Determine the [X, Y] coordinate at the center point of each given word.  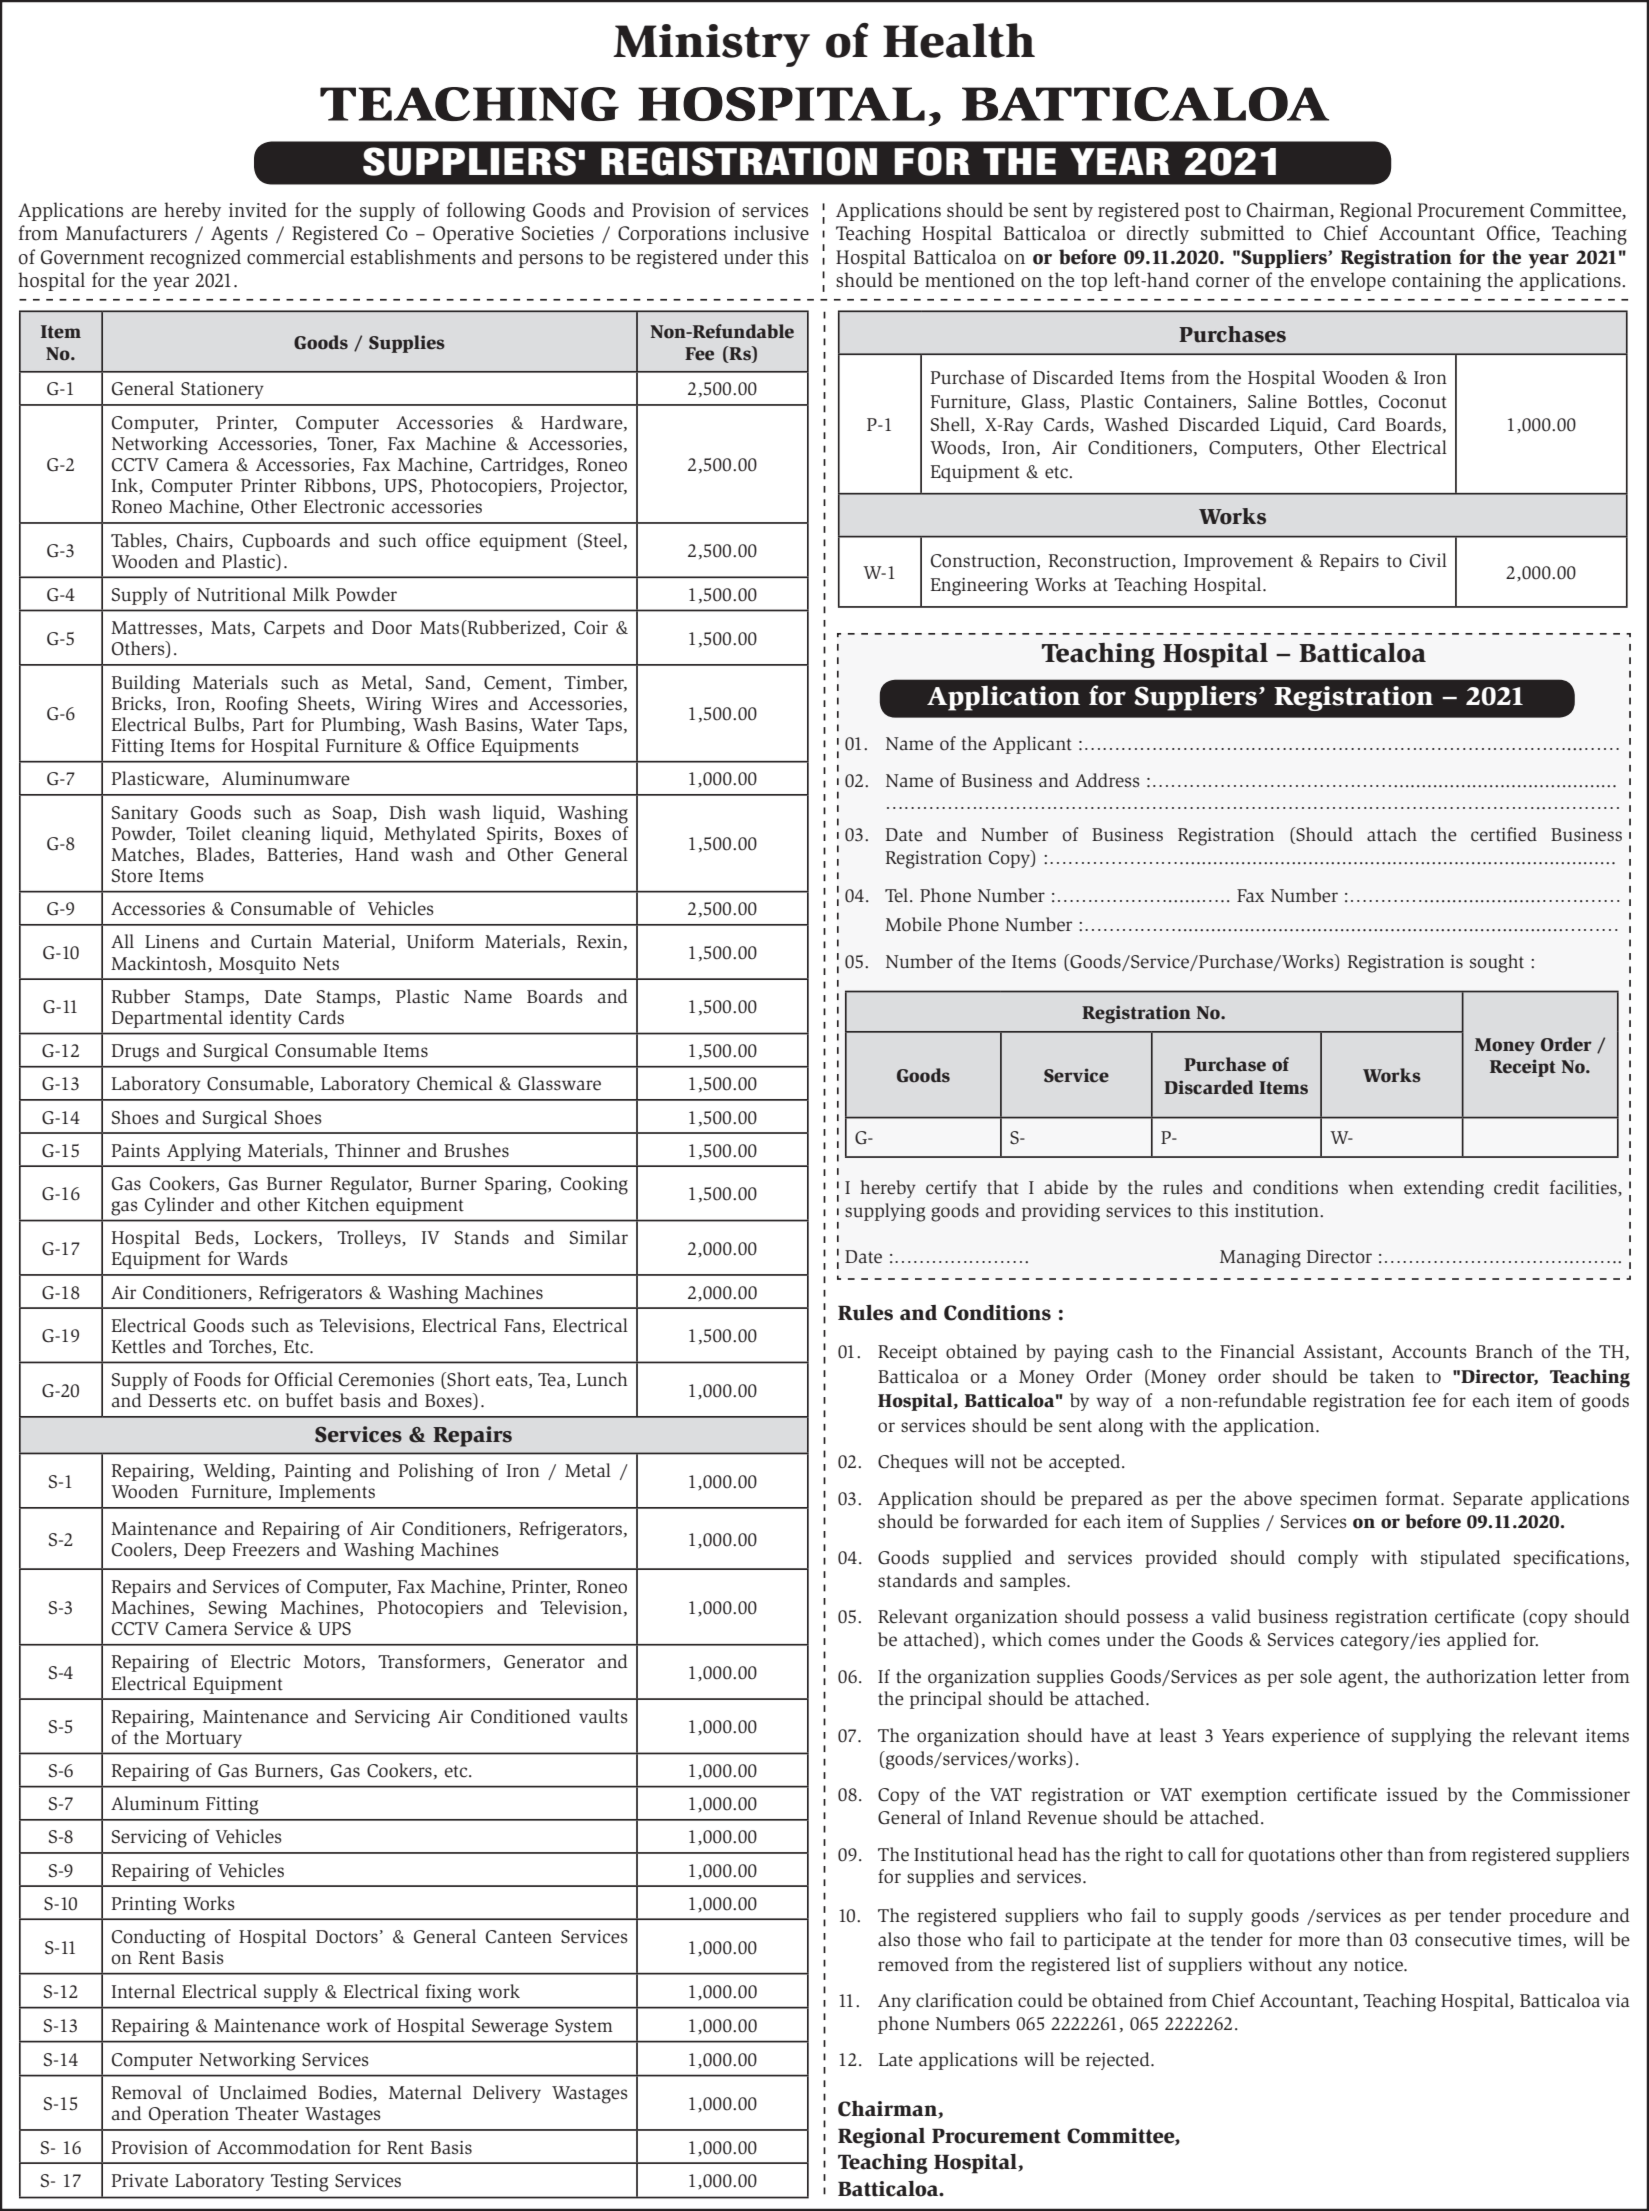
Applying [204, 1152]
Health [959, 40]
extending [1444, 1189]
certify [951, 1189]
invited [258, 210]
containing [1436, 282]
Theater [267, 2113]
